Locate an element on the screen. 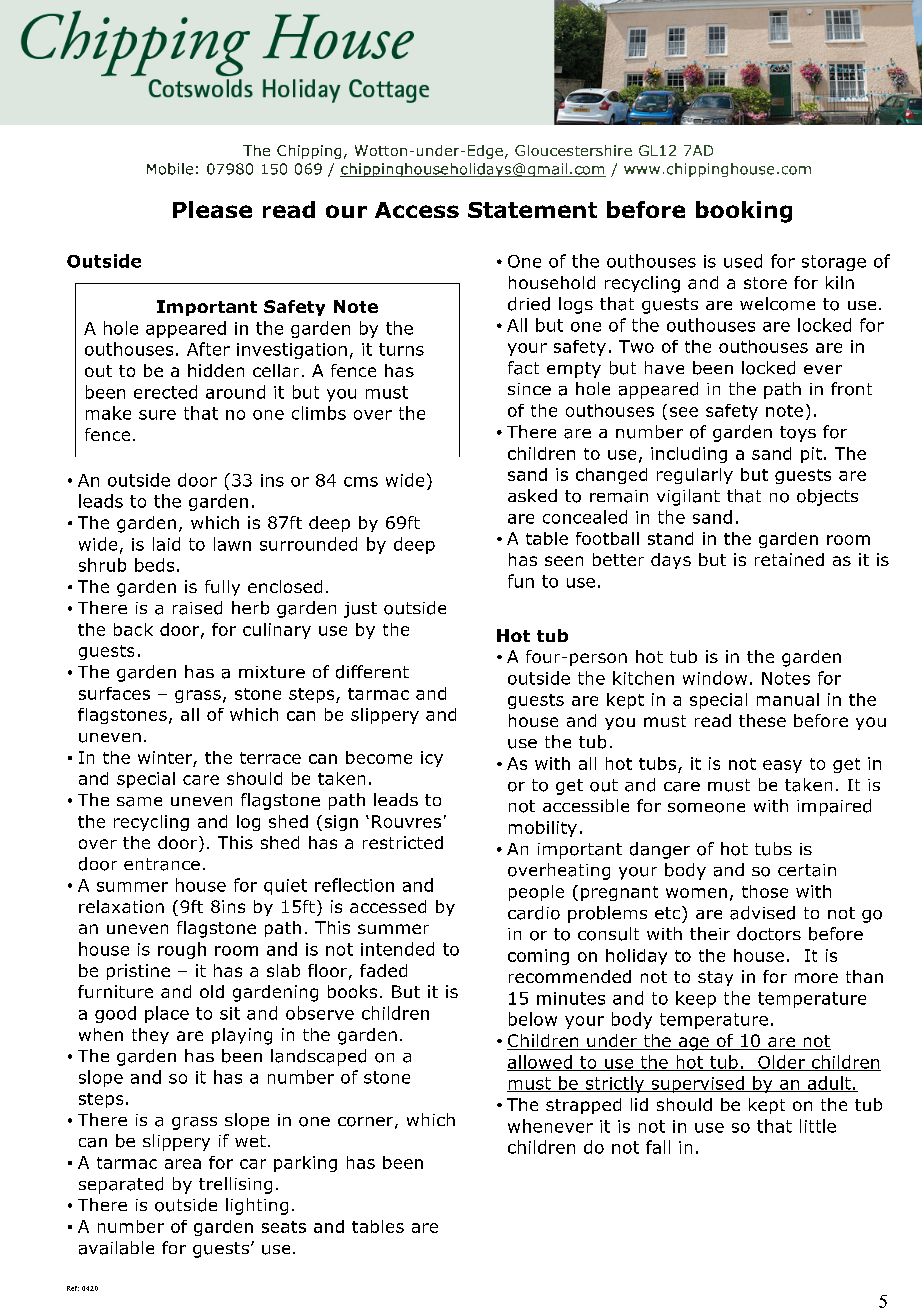 This screenshot has height=1316, width=922. terrace is located at coordinates (270, 758).
